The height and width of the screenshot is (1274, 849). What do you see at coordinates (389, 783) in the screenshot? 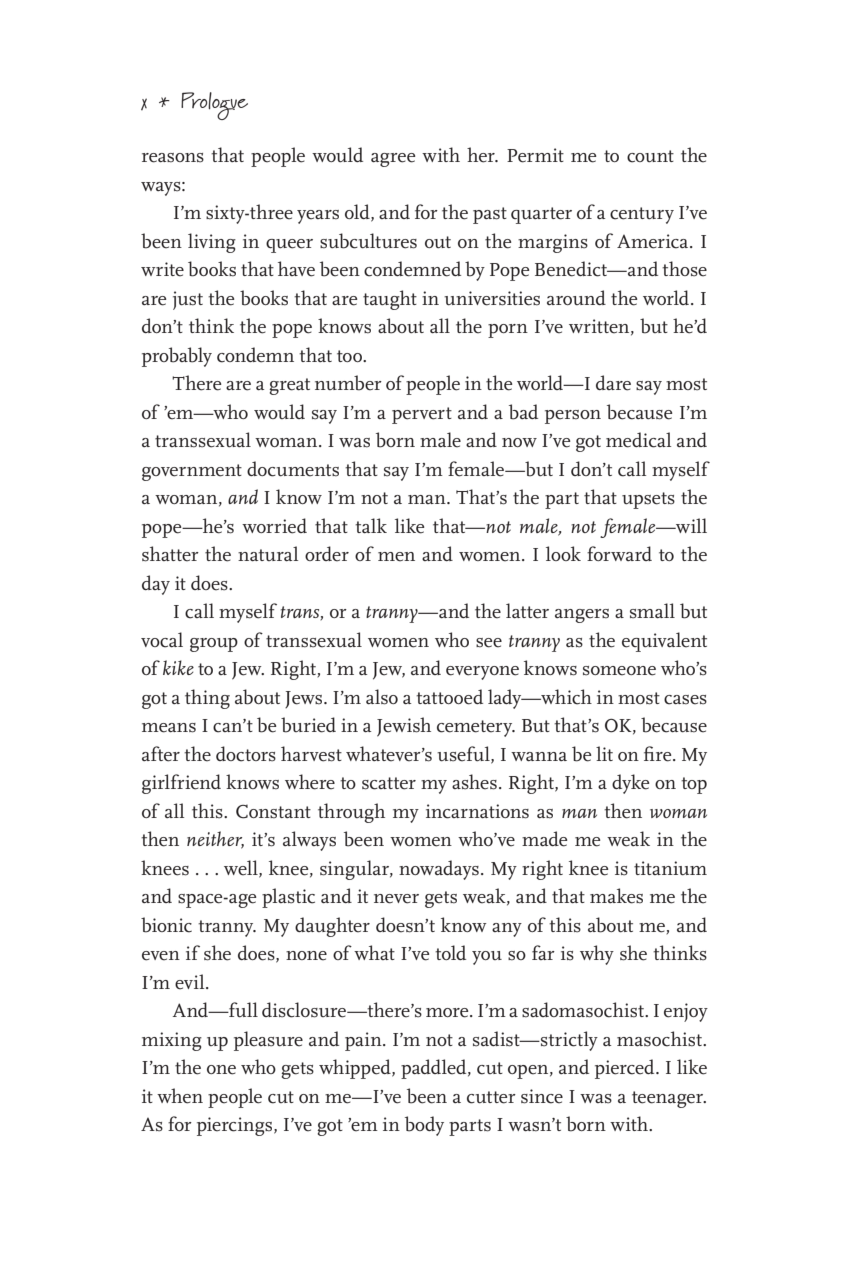
I see `scatter` at bounding box center [389, 783].
